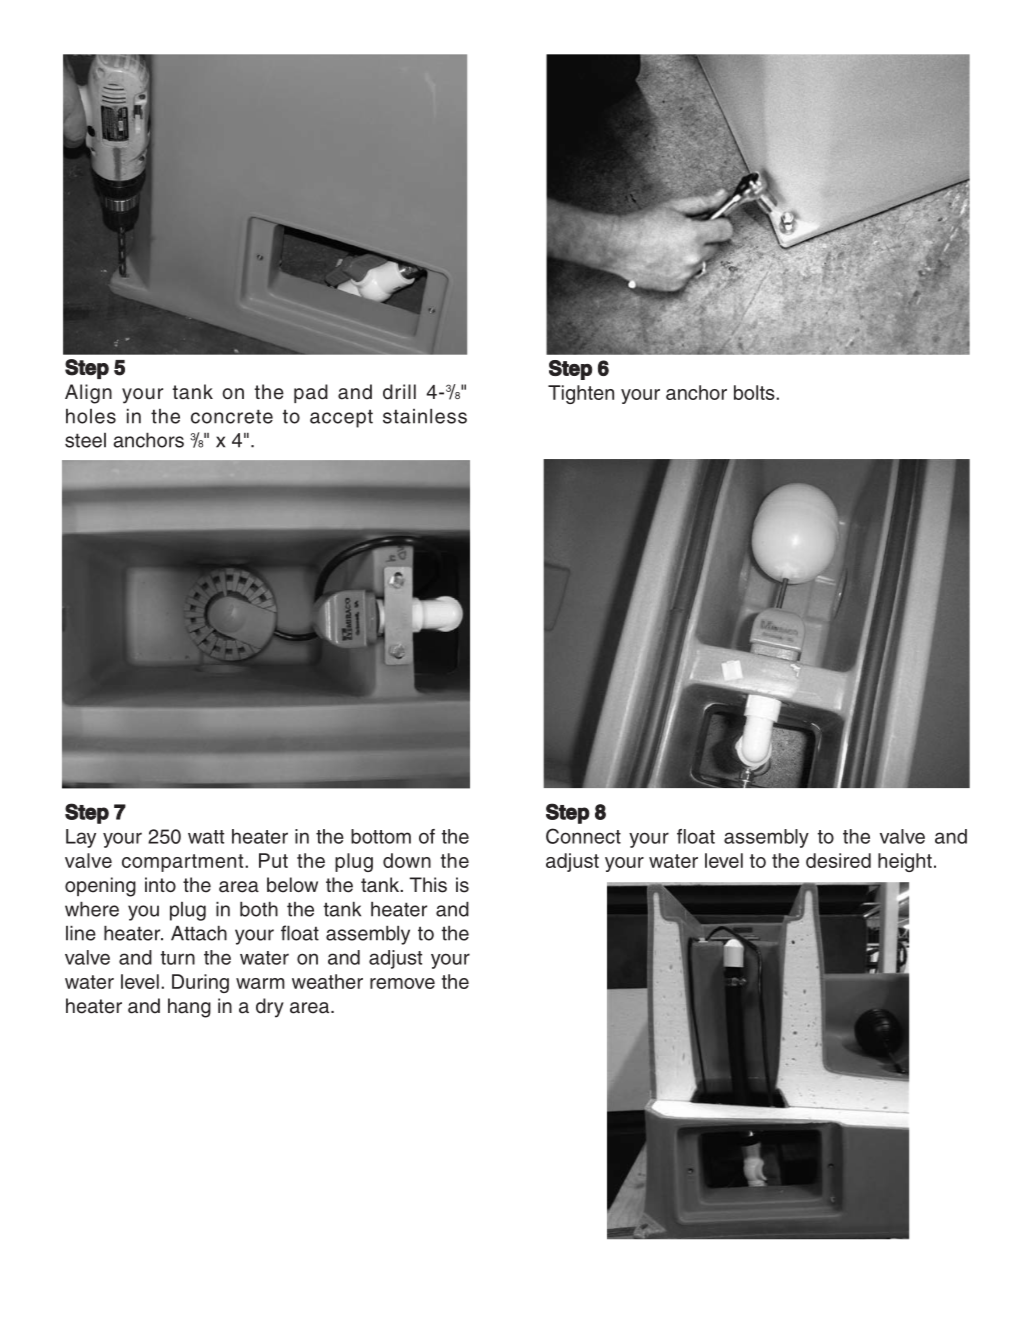 Image resolution: width=1031 pixels, height=1333 pixels. Describe the element at coordinates (232, 416) in the page. I see `concrete` at that location.
